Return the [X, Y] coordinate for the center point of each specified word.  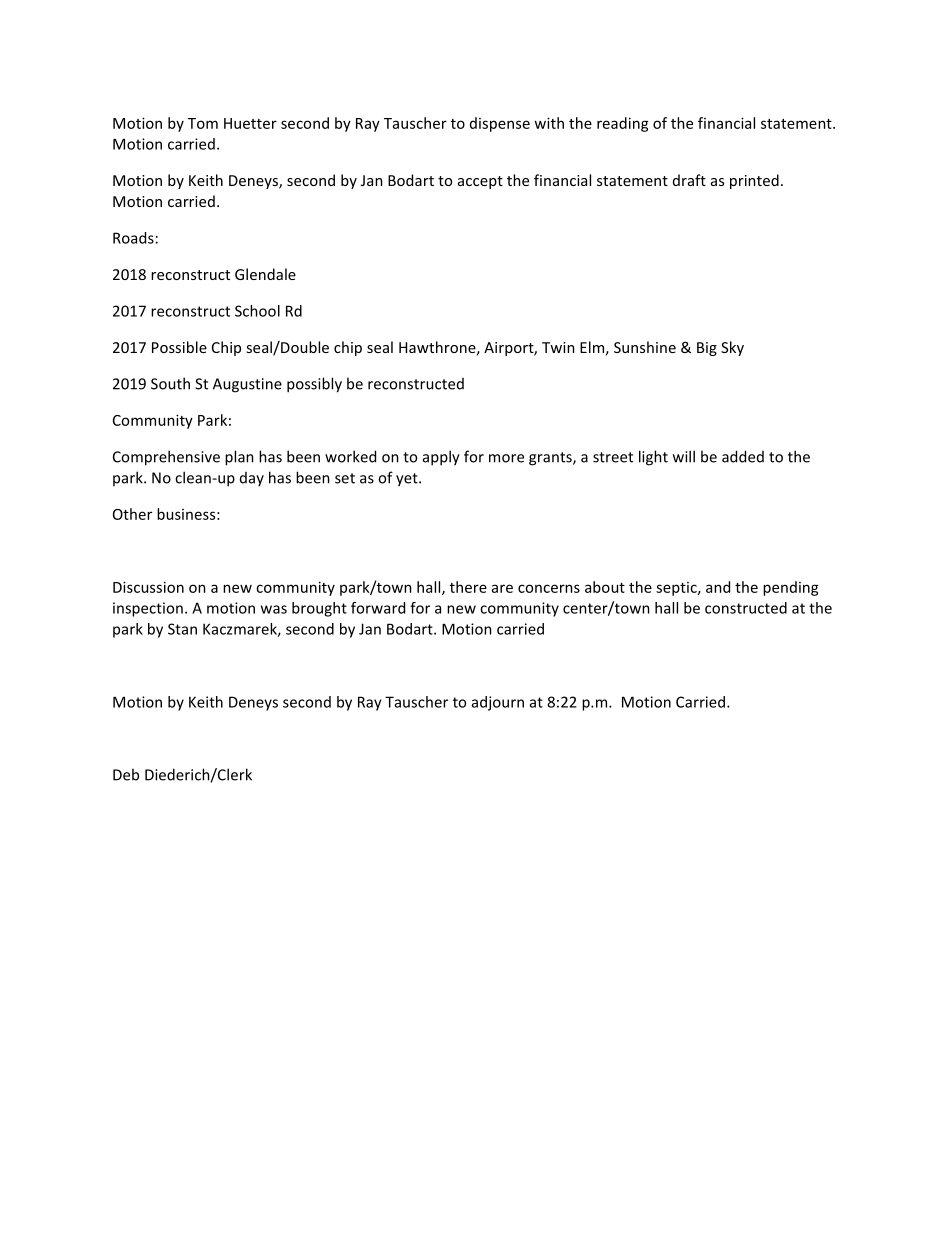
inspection [148, 609]
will [684, 456]
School [257, 311]
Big [707, 349]
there [468, 587]
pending [791, 588]
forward [378, 608]
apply [441, 458]
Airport [509, 349]
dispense [500, 124]
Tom [203, 123]
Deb [126, 774]
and [718, 587]
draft [689, 180]
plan [239, 458]
